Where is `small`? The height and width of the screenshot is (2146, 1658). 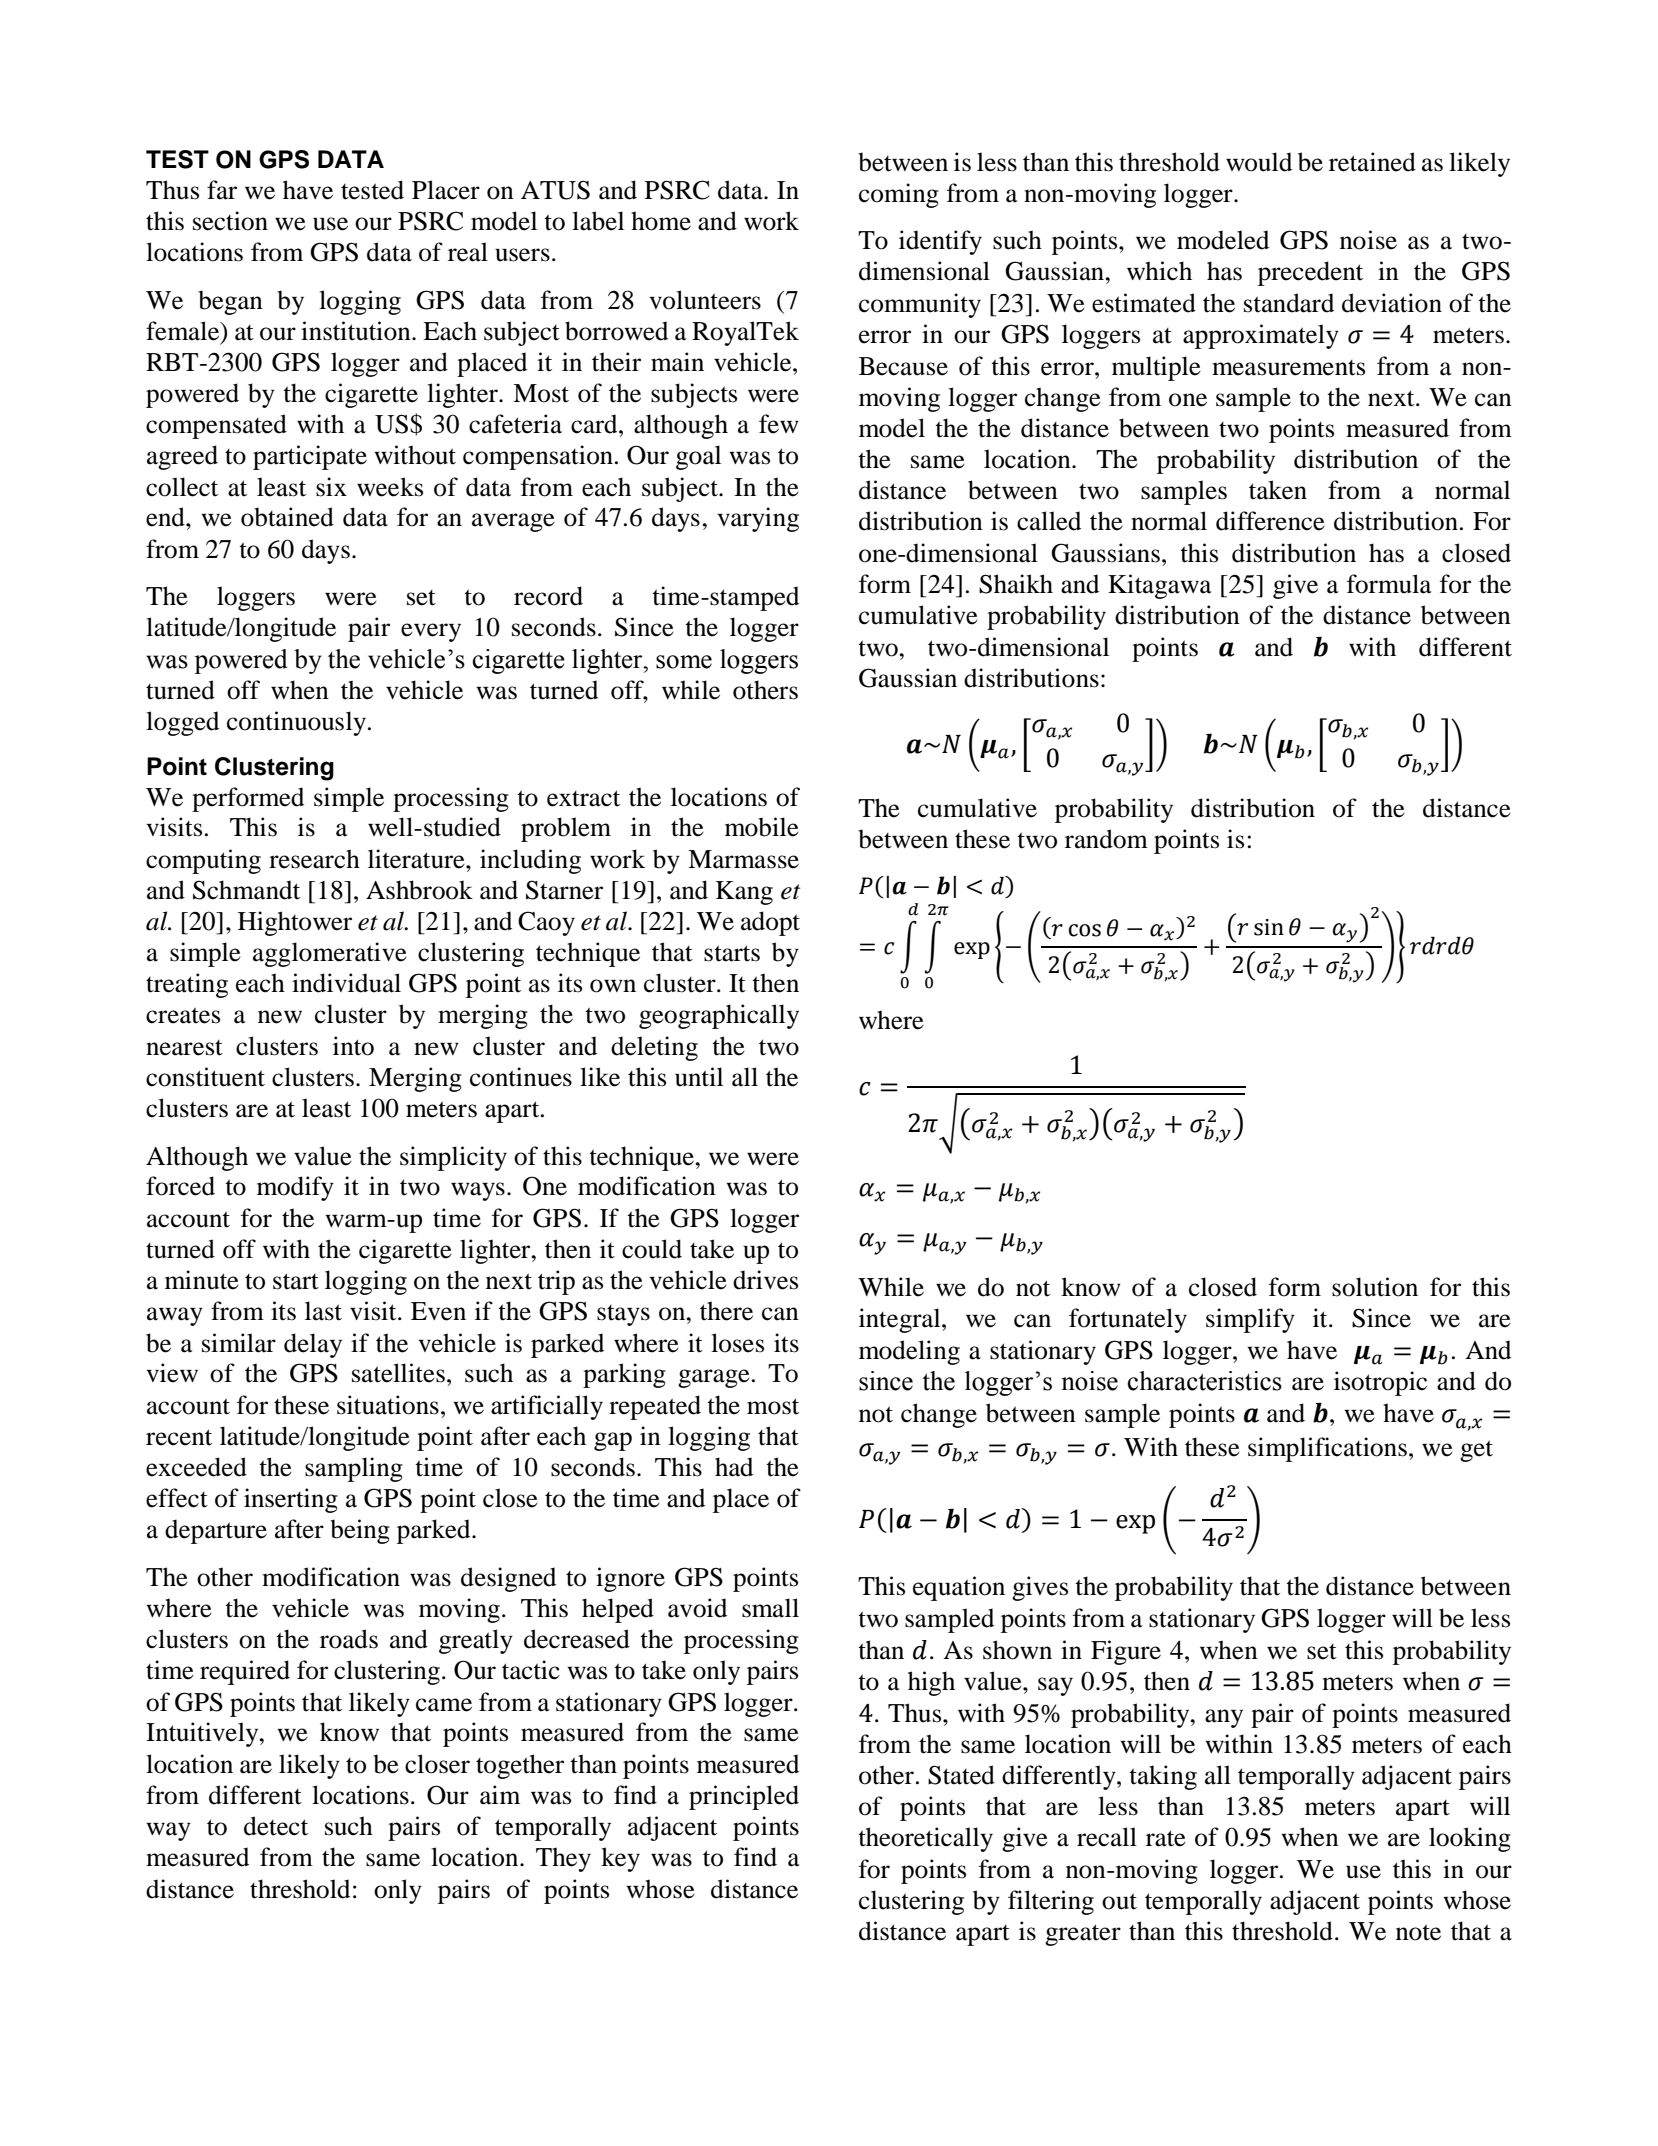
small is located at coordinates (770, 1608).
